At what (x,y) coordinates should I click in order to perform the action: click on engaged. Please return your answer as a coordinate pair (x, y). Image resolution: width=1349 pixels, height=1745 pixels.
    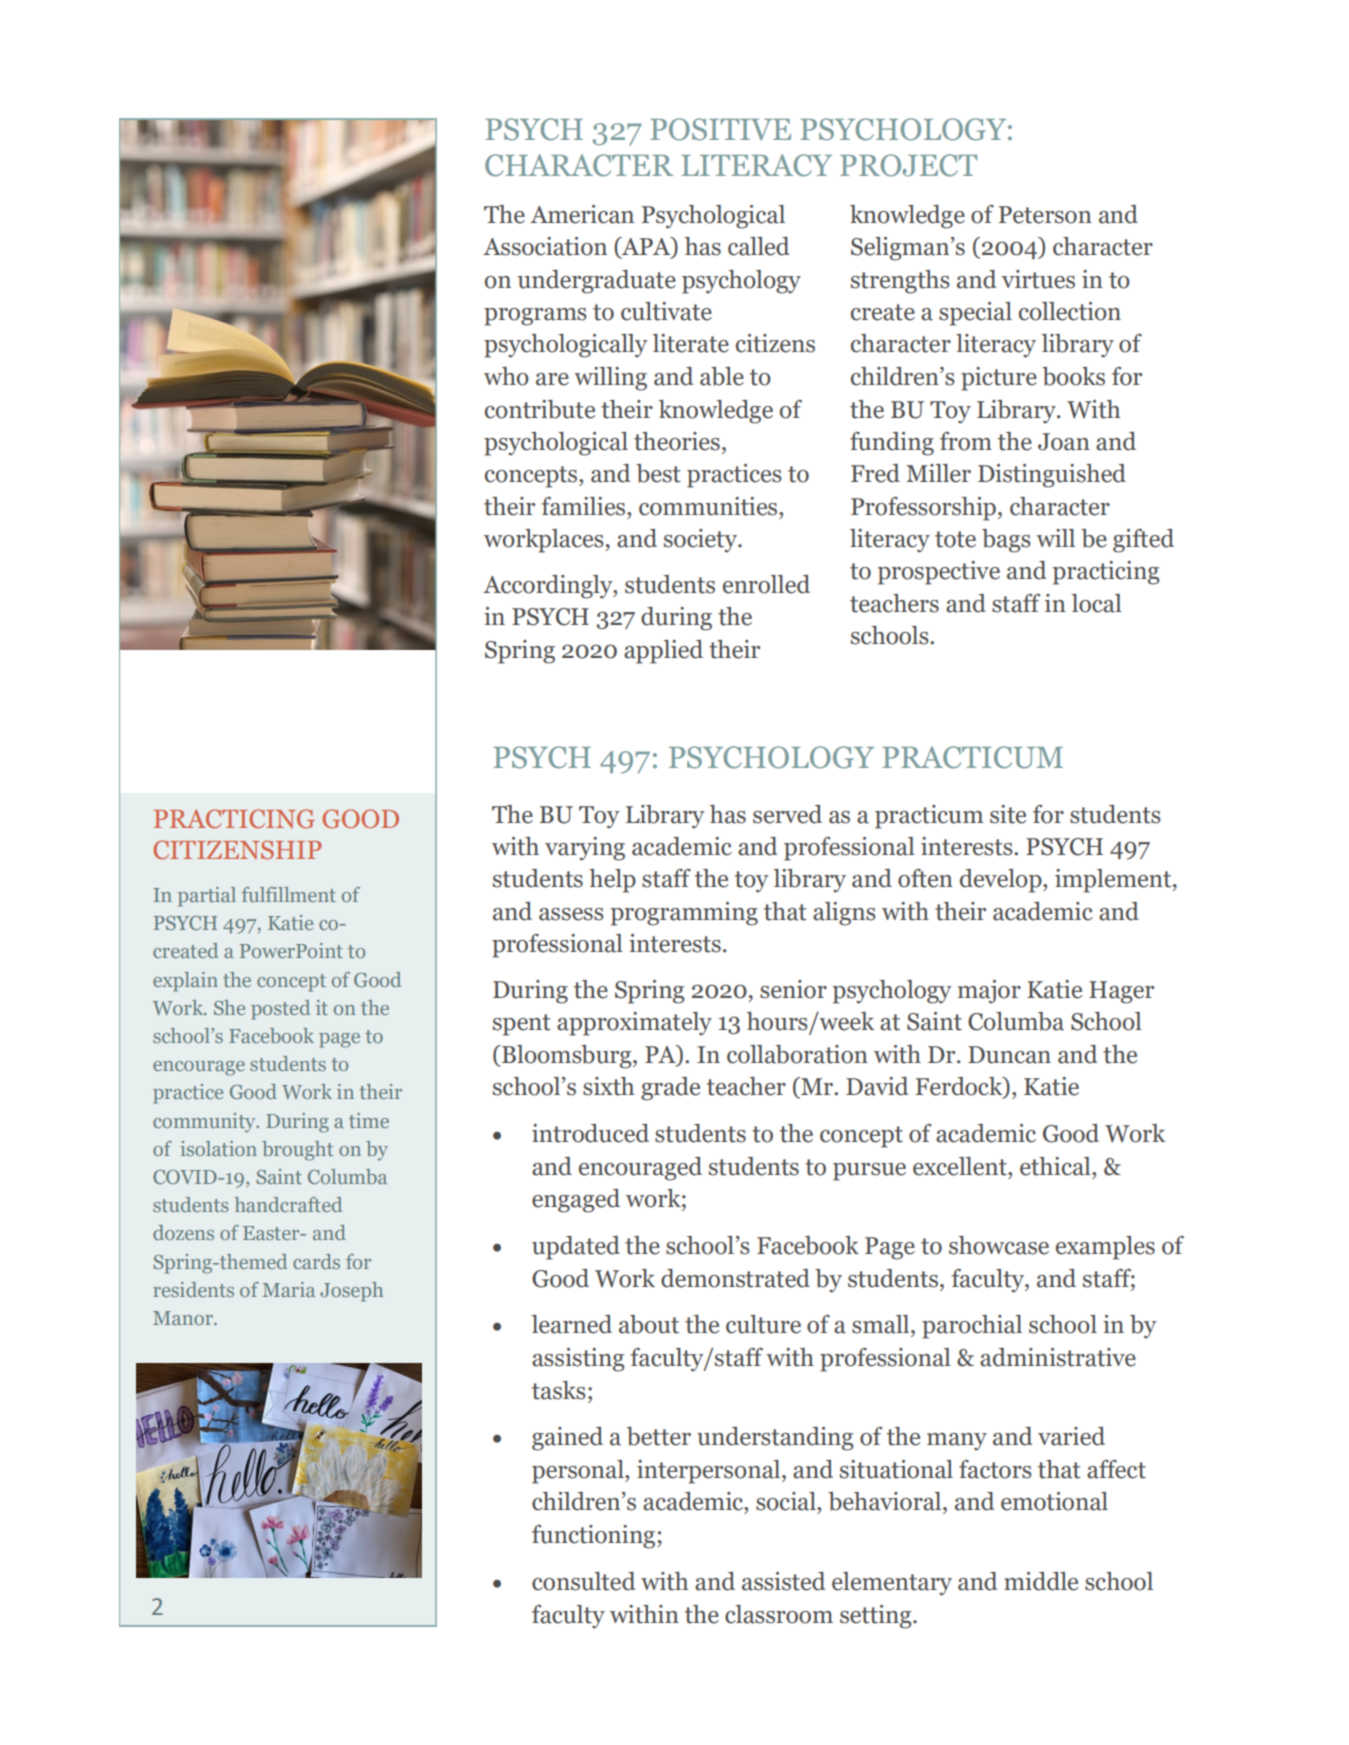
    Looking at the image, I should click on (576, 1201).
